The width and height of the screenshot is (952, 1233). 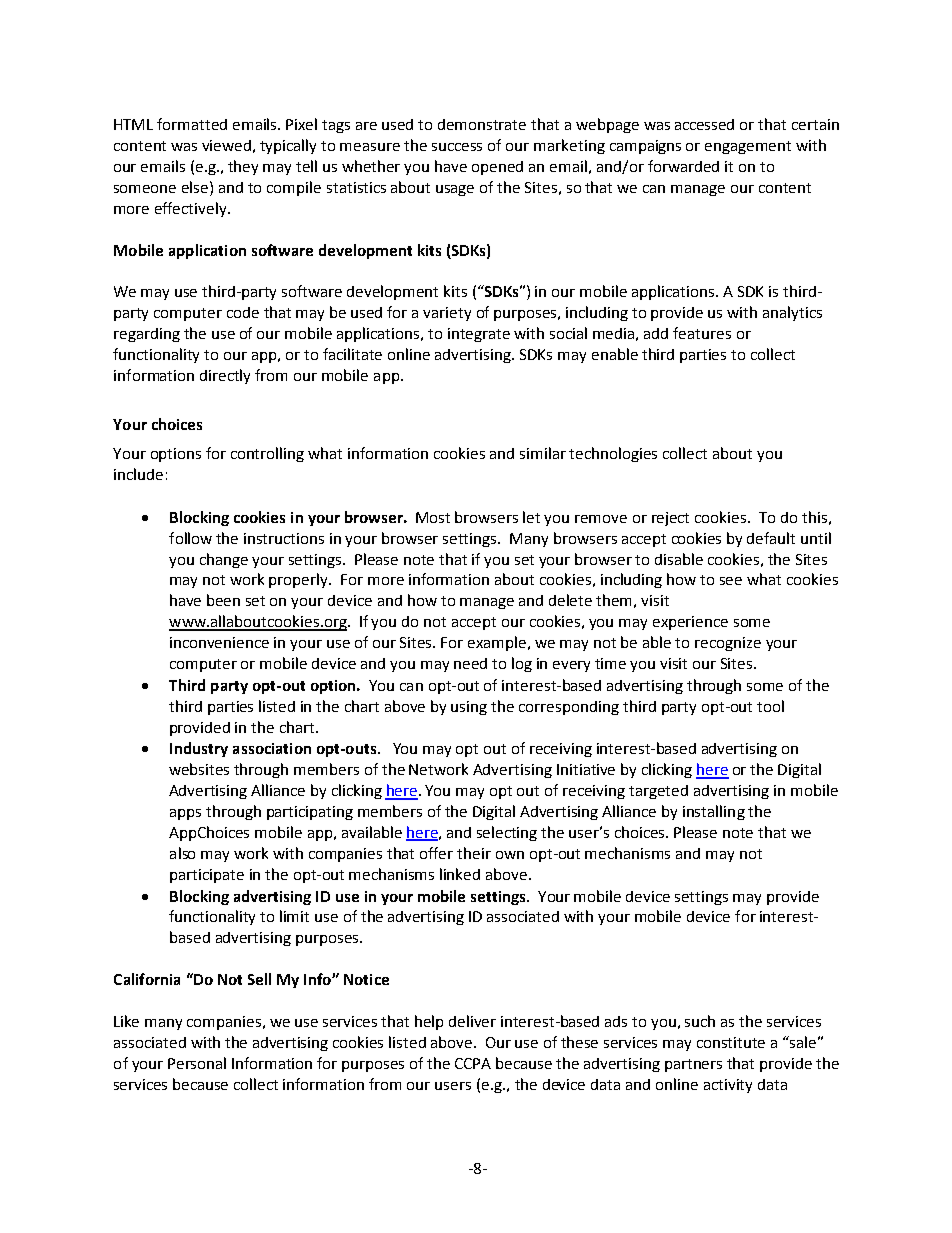 What do you see at coordinates (457, 147) in the screenshot?
I see `success` at bounding box center [457, 147].
